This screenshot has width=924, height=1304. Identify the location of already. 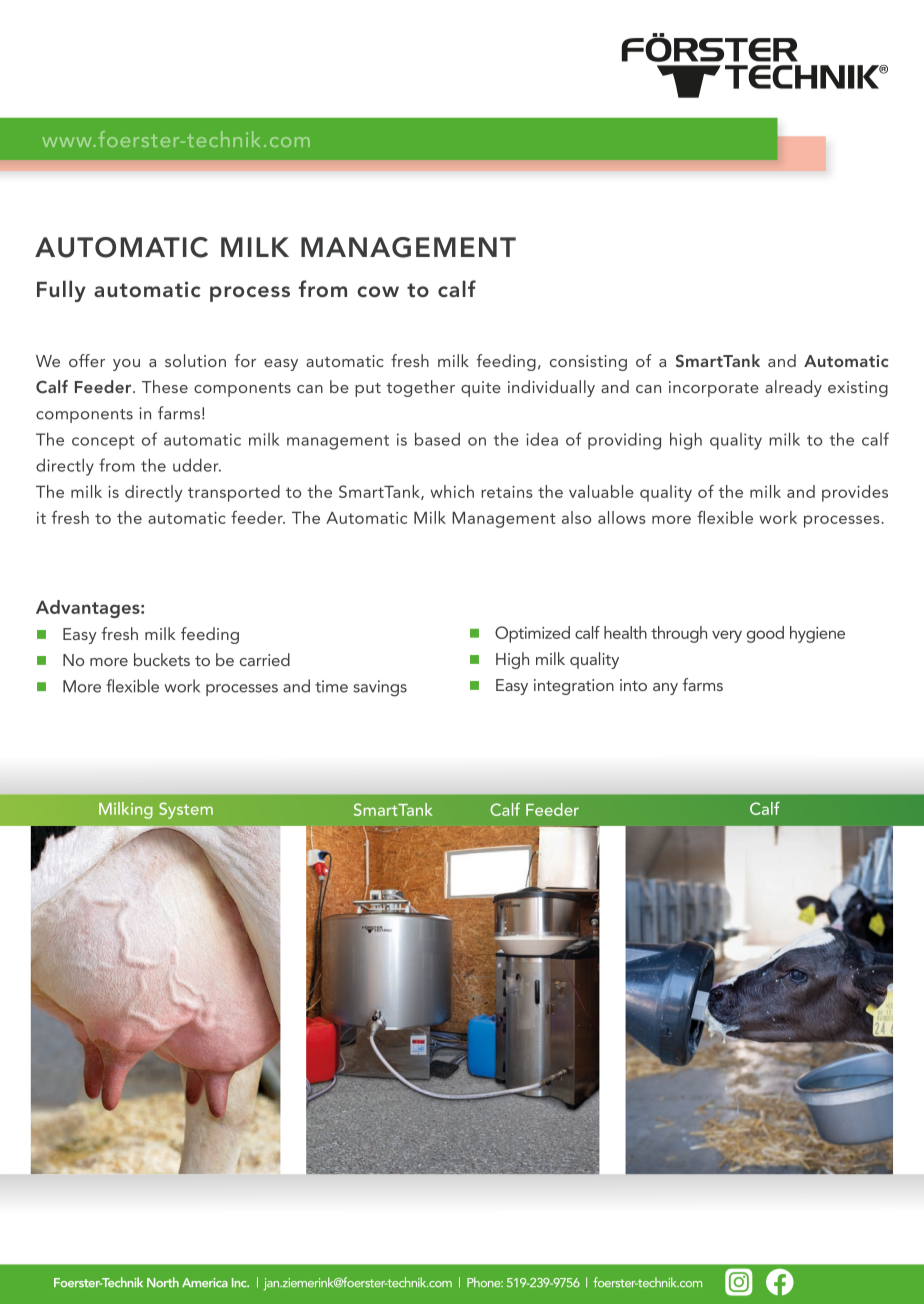
(793, 388).
